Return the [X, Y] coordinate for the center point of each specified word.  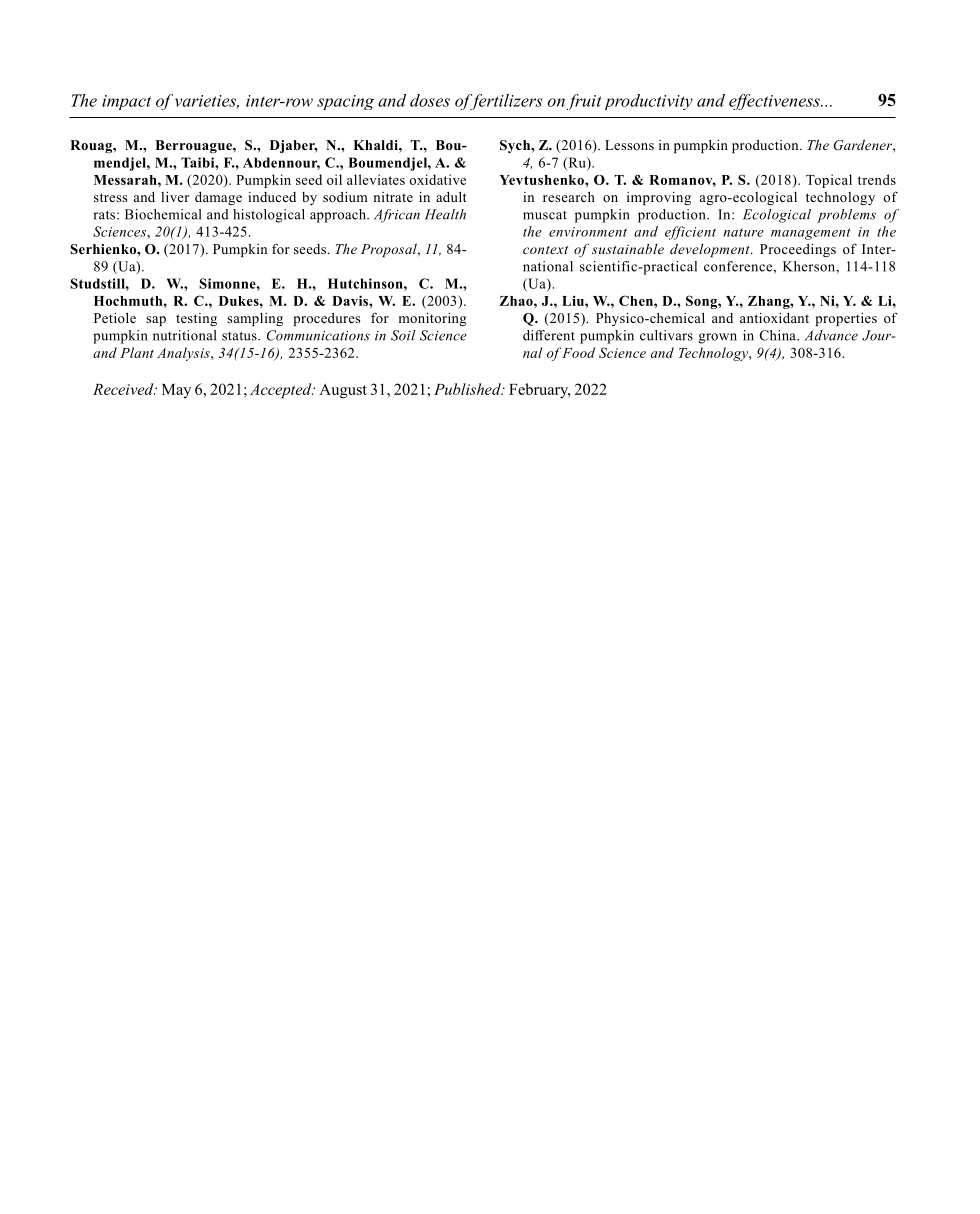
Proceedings [798, 250]
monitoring [433, 319]
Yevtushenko [543, 180]
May [176, 391]
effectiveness [775, 102]
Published [468, 389]
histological [269, 216]
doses [430, 100]
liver [175, 197]
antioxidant [774, 318]
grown [718, 338]
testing [196, 319]
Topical [829, 181]
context [545, 250]
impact [126, 102]
